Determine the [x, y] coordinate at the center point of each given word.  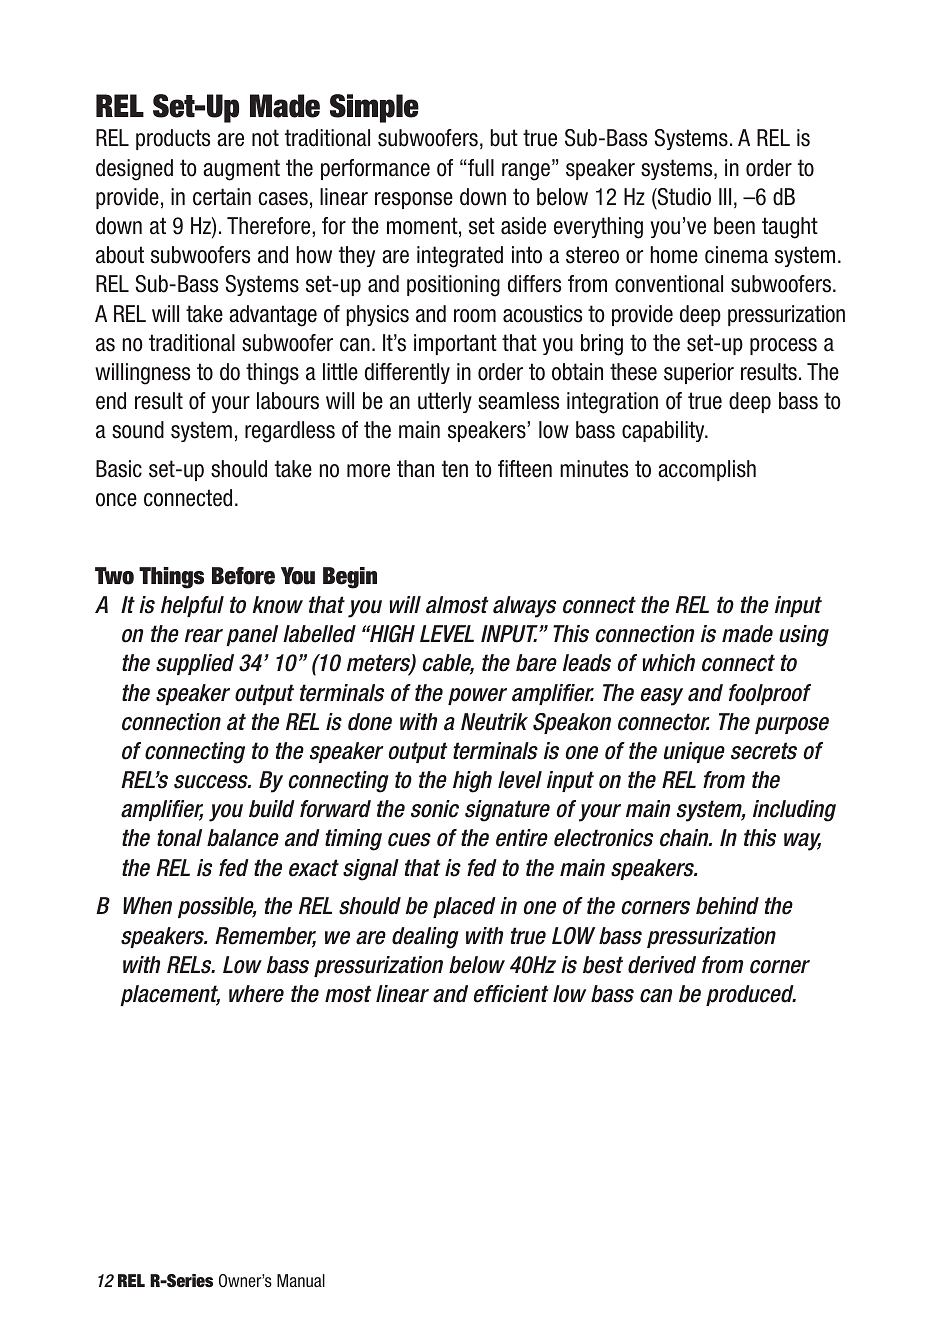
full [480, 168]
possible [217, 907]
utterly [445, 402]
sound [138, 430]
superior [699, 373]
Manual [301, 1280]
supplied [195, 664]
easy [662, 697]
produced [751, 995]
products [173, 139]
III [725, 196]
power [477, 696]
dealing [425, 938]
